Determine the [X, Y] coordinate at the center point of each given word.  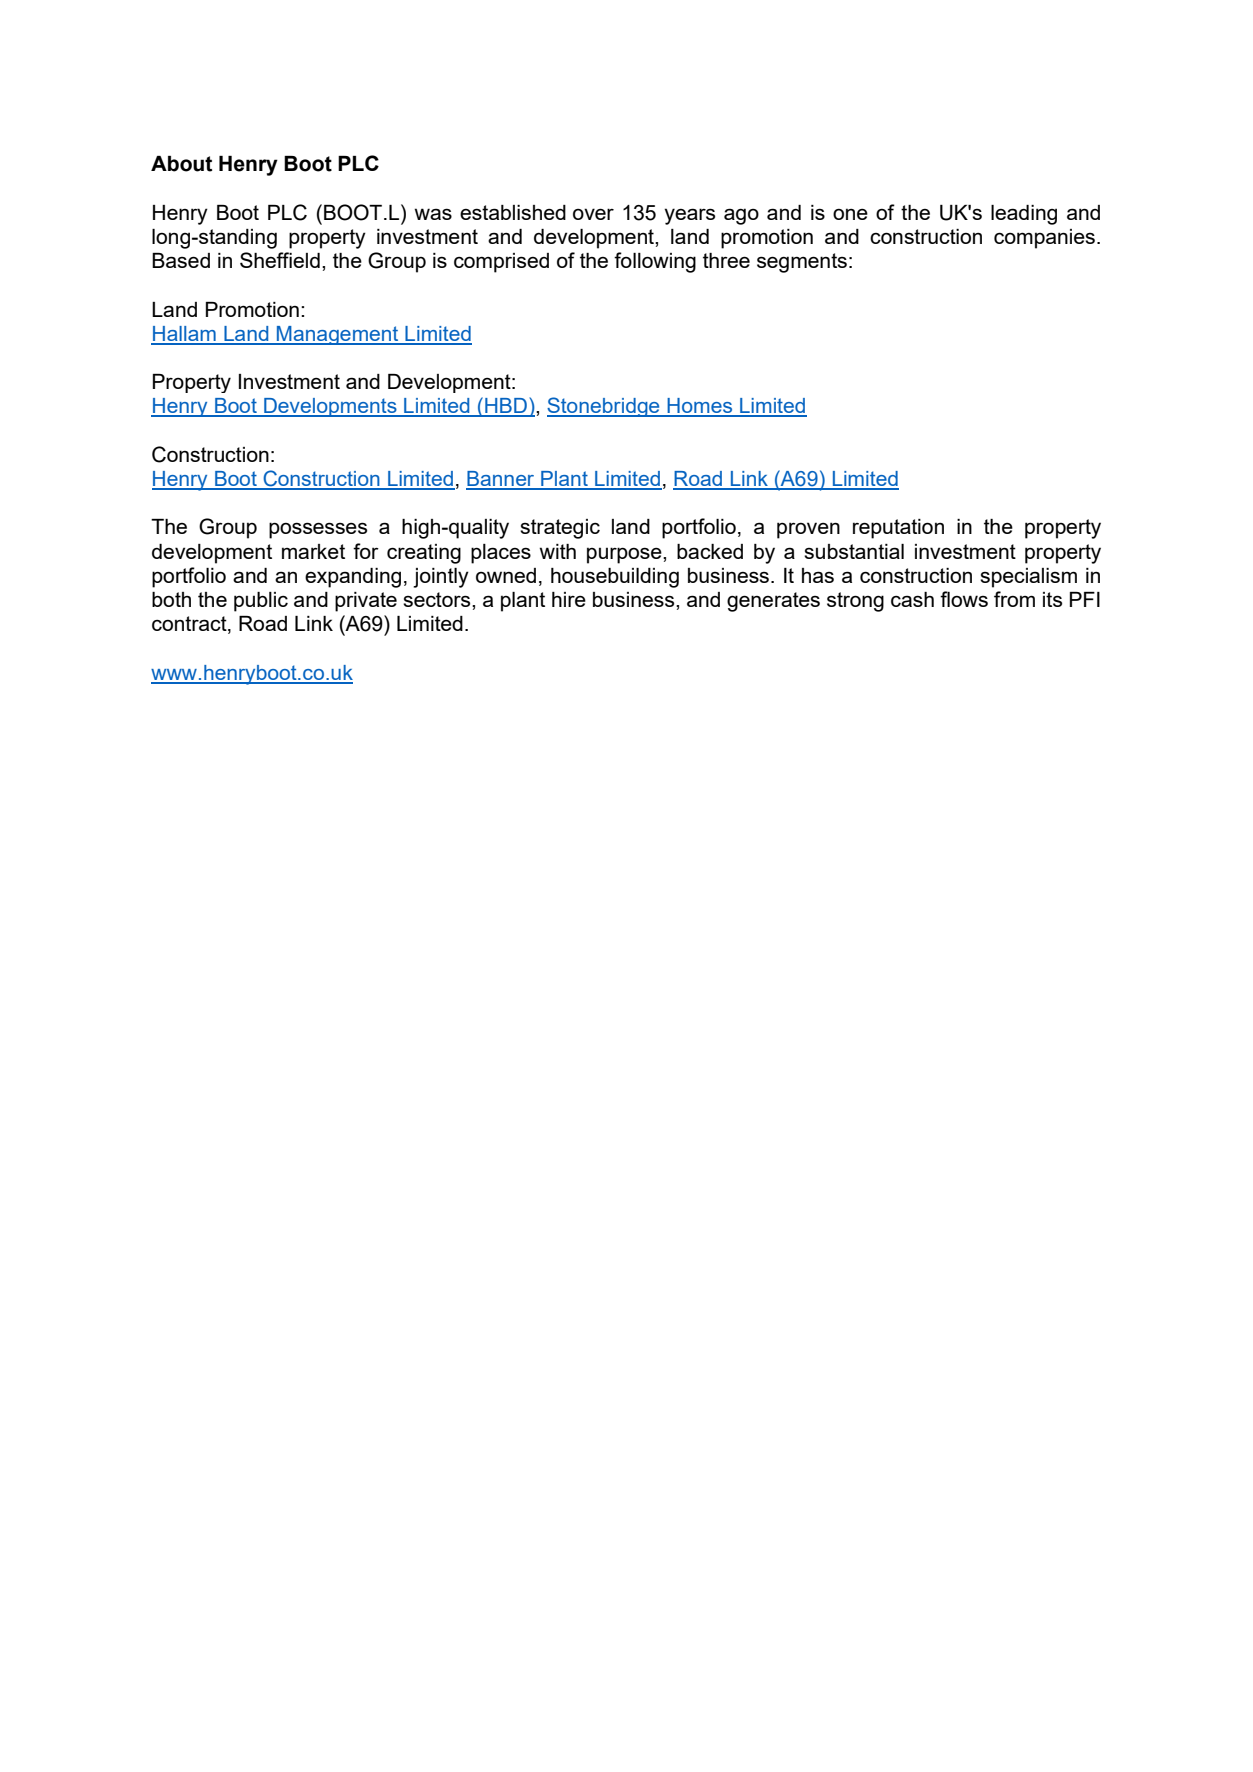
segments [802, 263]
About [181, 164]
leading [1024, 215]
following [655, 262]
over [593, 214]
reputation [898, 529]
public [261, 602]
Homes [700, 407]
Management [338, 335]
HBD [506, 406]
